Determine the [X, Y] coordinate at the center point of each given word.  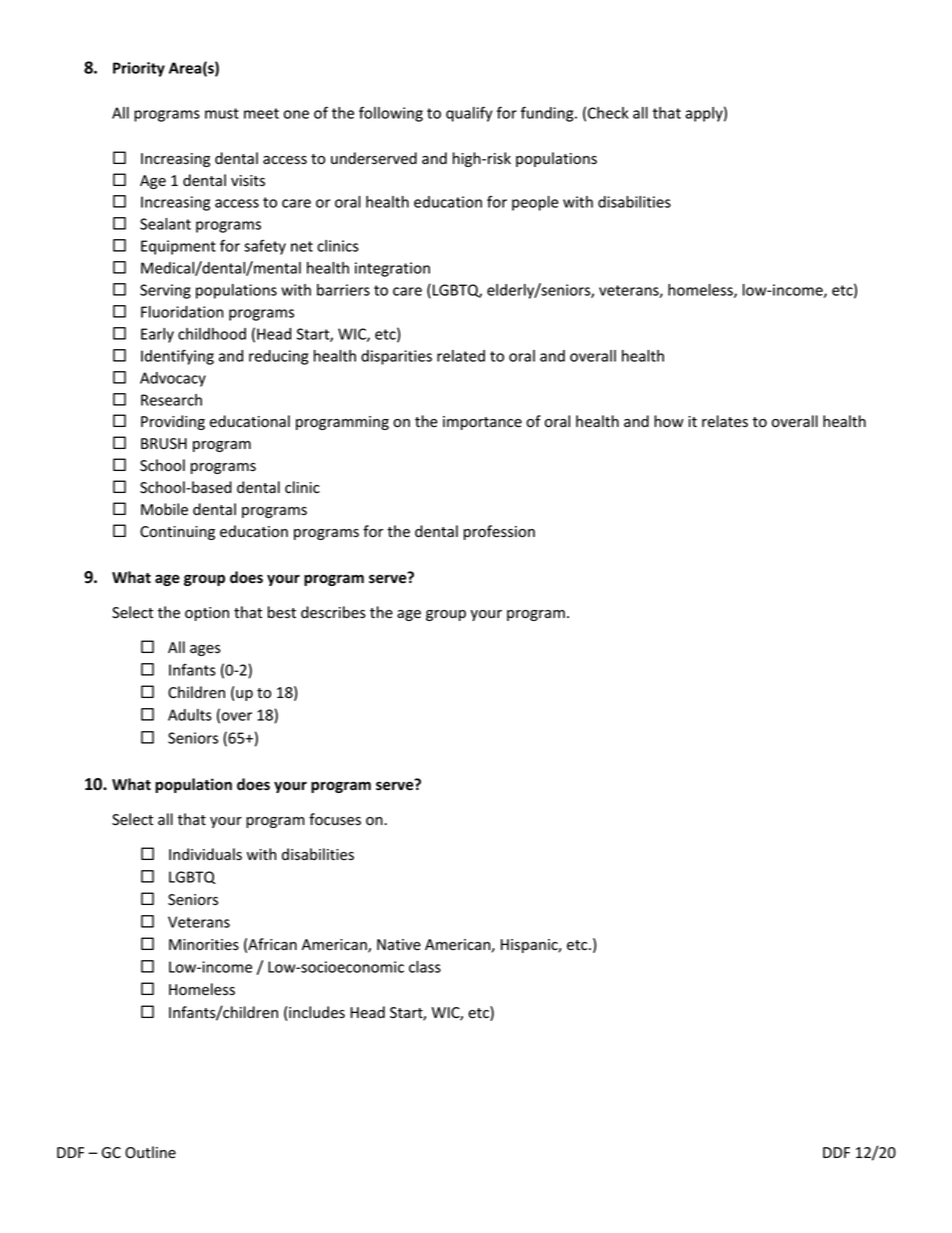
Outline [150, 1152]
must [222, 113]
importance [482, 423]
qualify [469, 114]
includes [317, 1012]
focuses [335, 819]
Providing [173, 422]
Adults [190, 715]
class [425, 967]
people [535, 203]
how [669, 421]
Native [399, 945]
